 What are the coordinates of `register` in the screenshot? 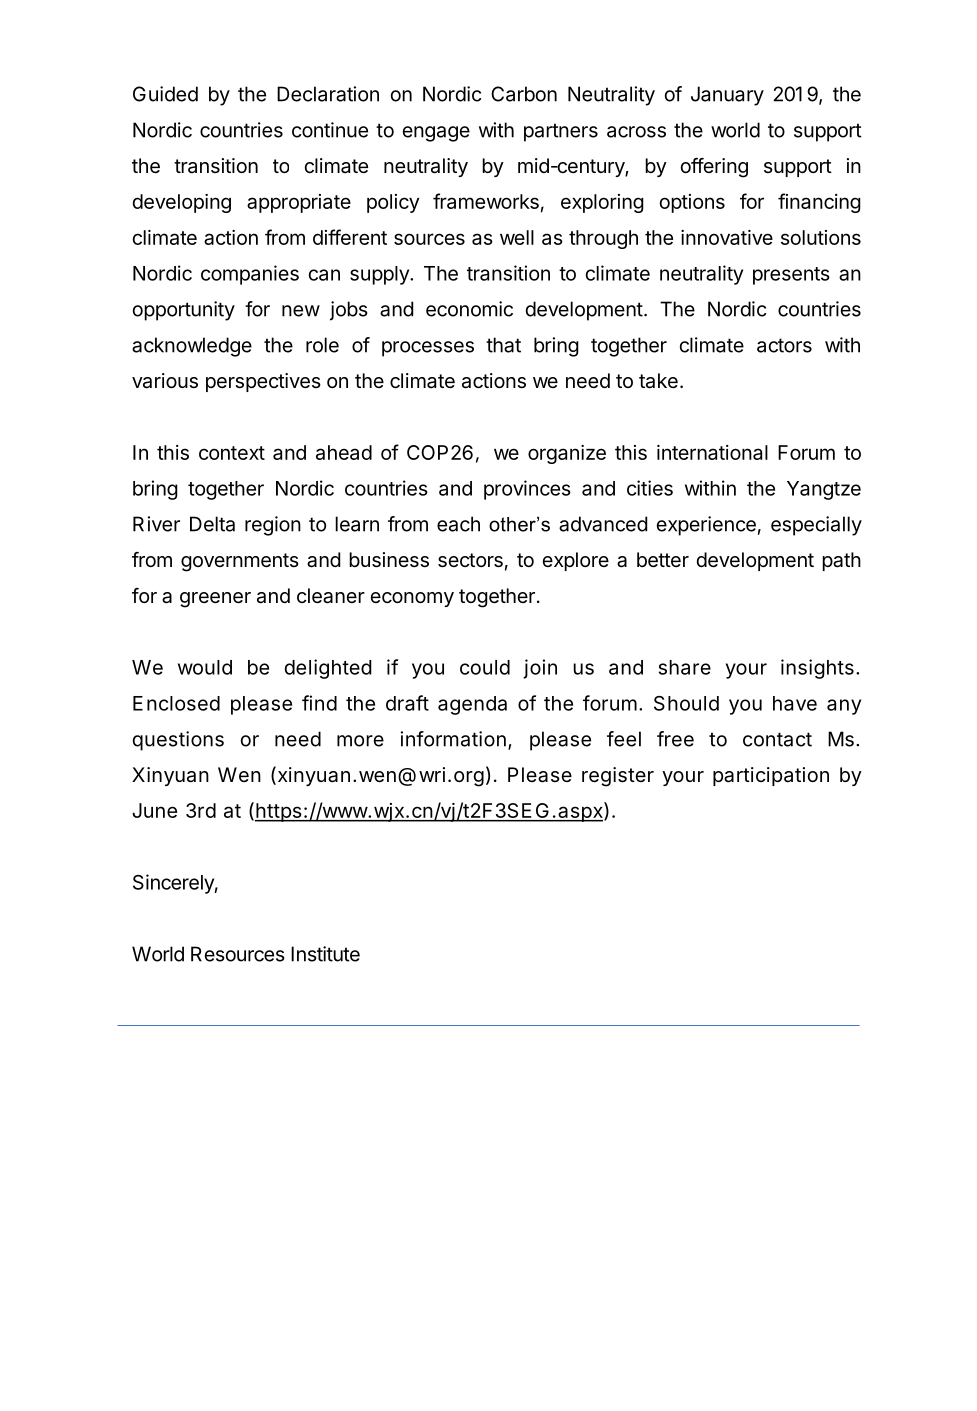 It's located at (618, 777).
